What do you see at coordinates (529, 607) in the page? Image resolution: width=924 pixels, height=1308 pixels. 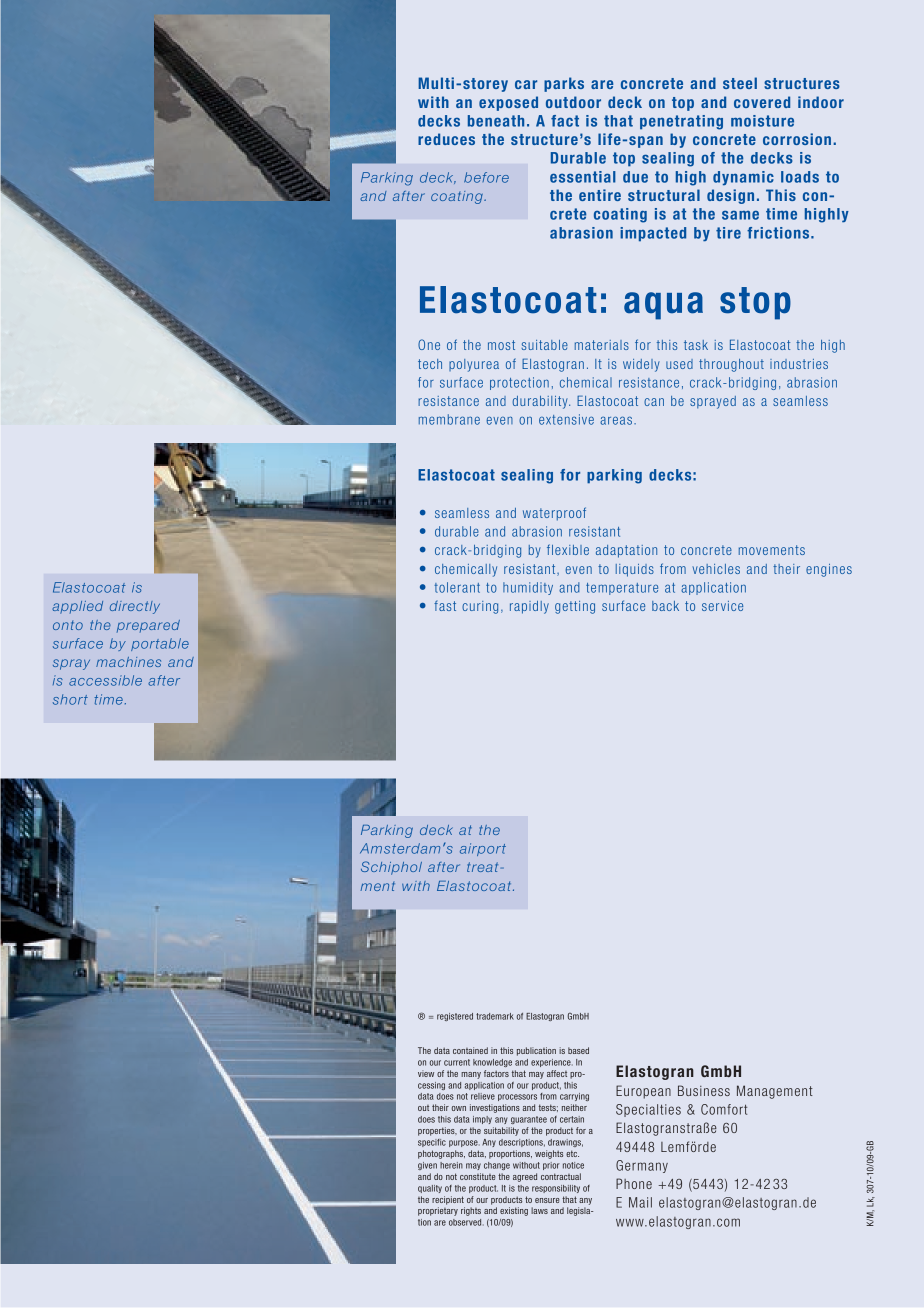 I see `rapidly` at bounding box center [529, 607].
